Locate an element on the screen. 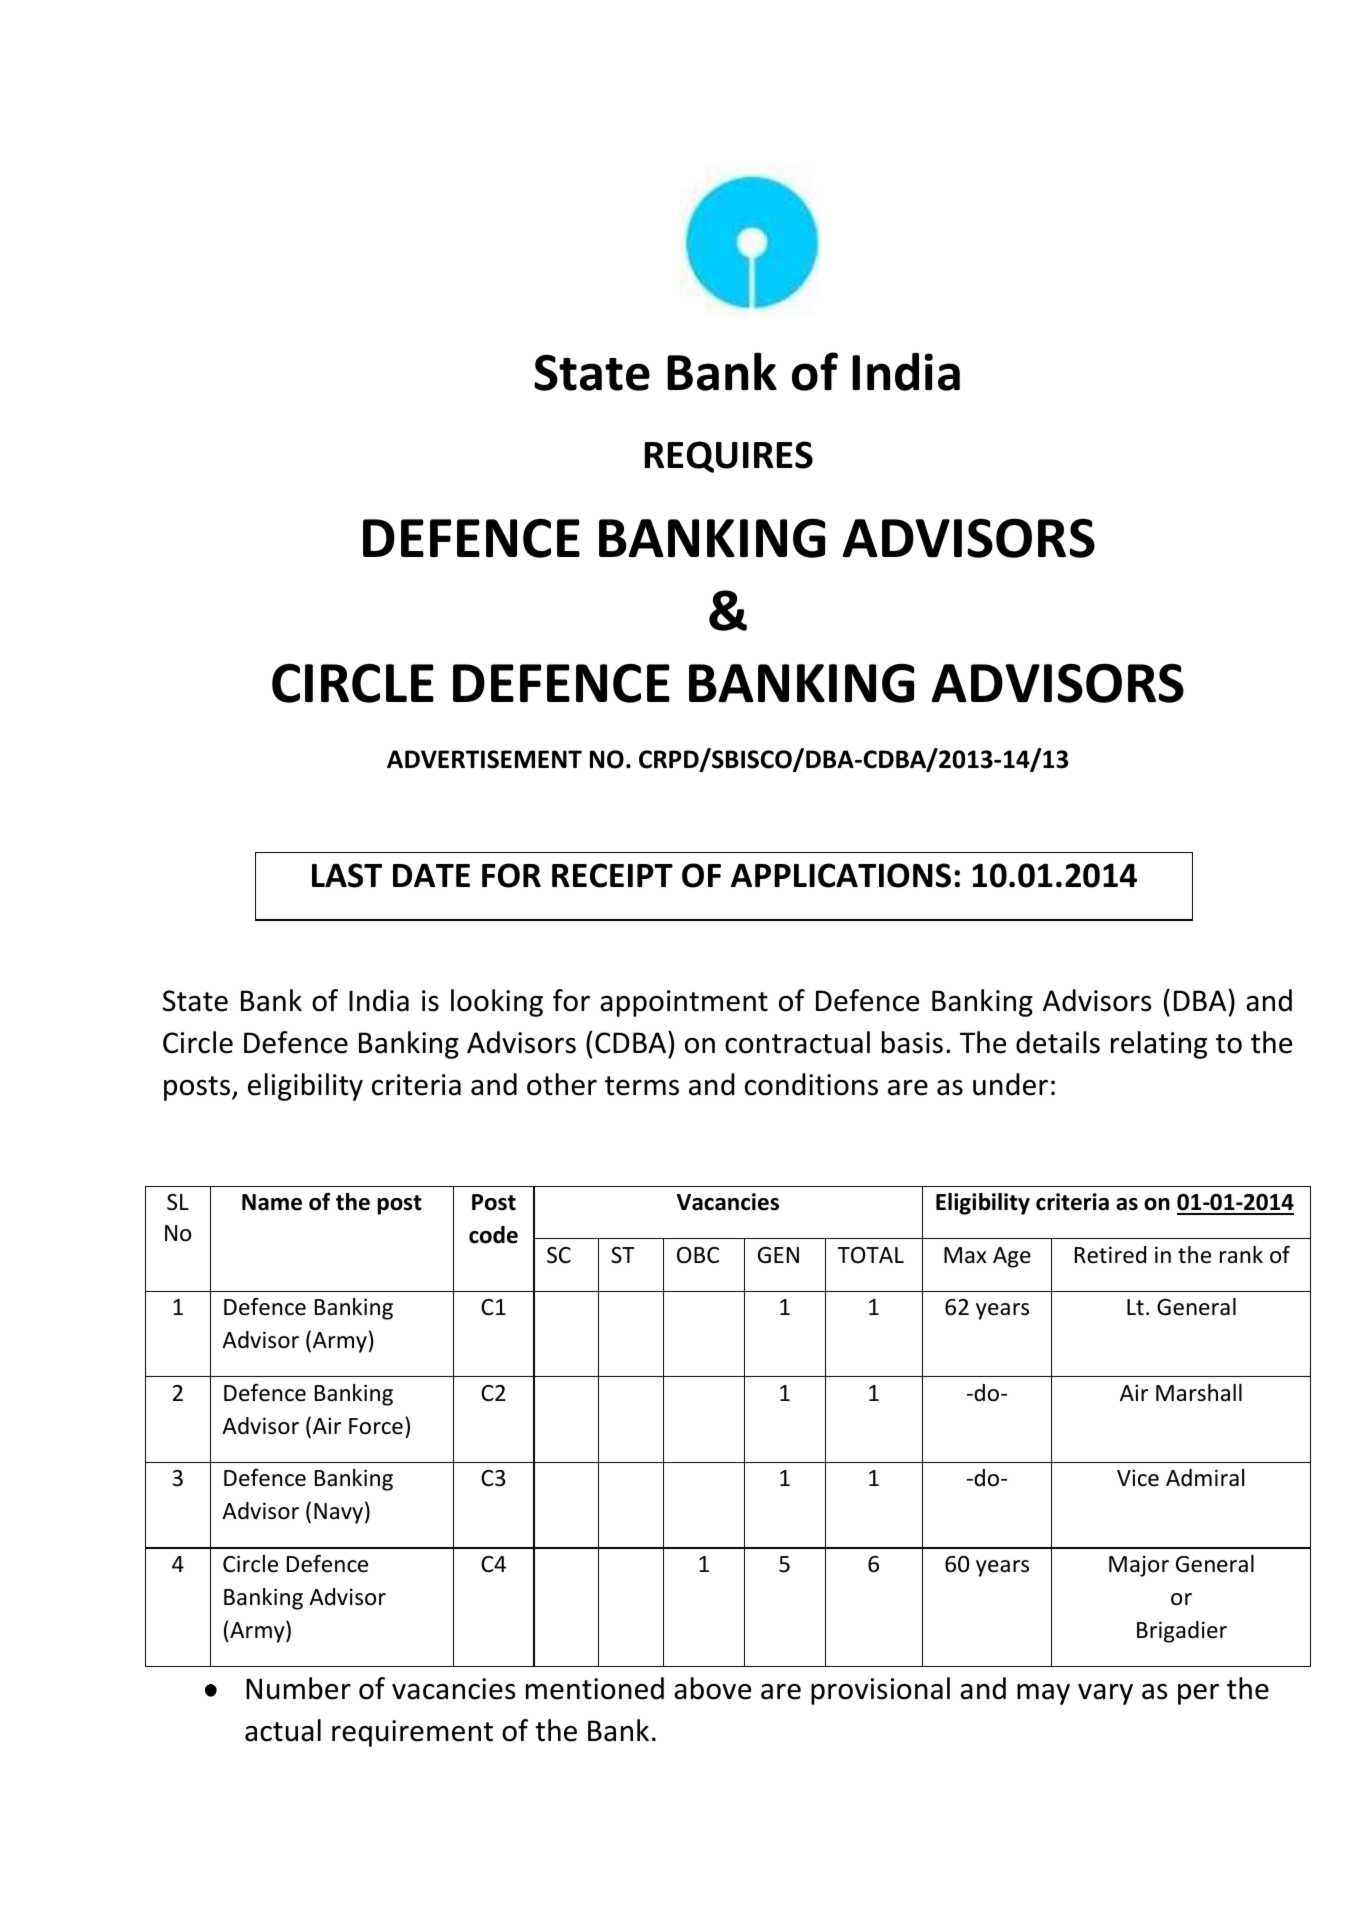 The width and height of the screenshot is (1359, 1922). ADVERTISEMENT is located at coordinates (484, 759).
